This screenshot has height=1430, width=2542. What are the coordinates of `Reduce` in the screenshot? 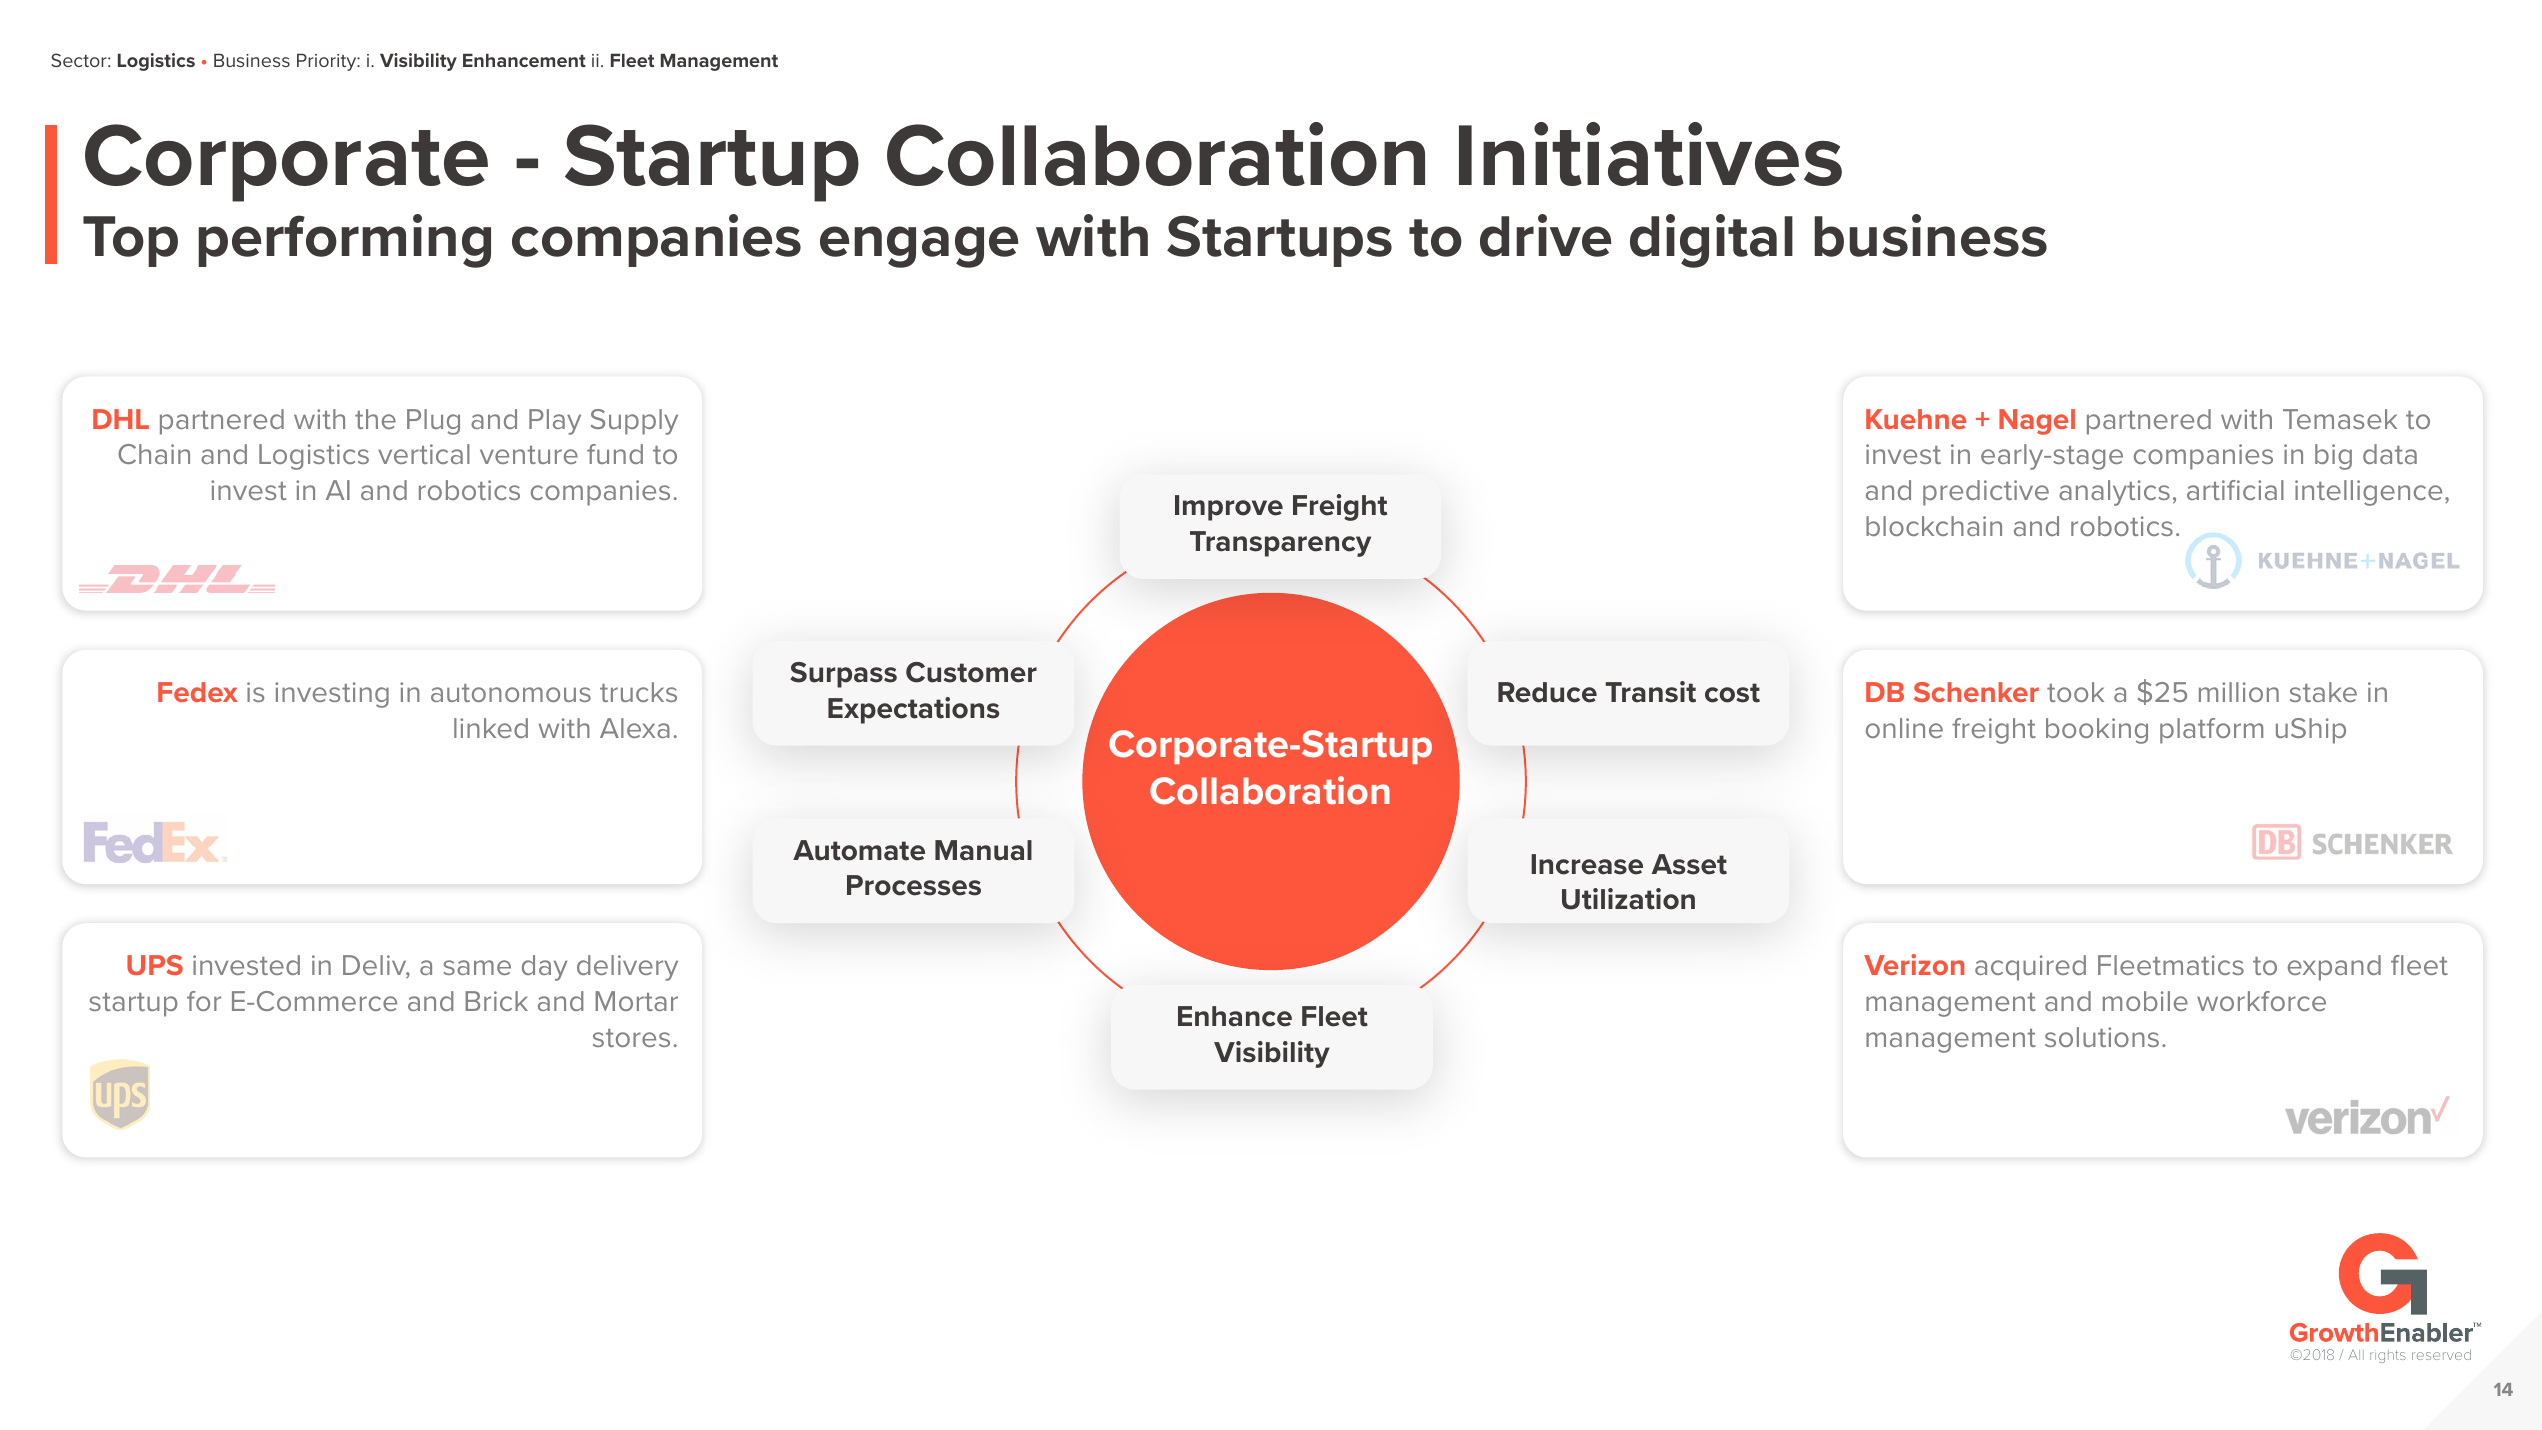 It's located at (1547, 692).
